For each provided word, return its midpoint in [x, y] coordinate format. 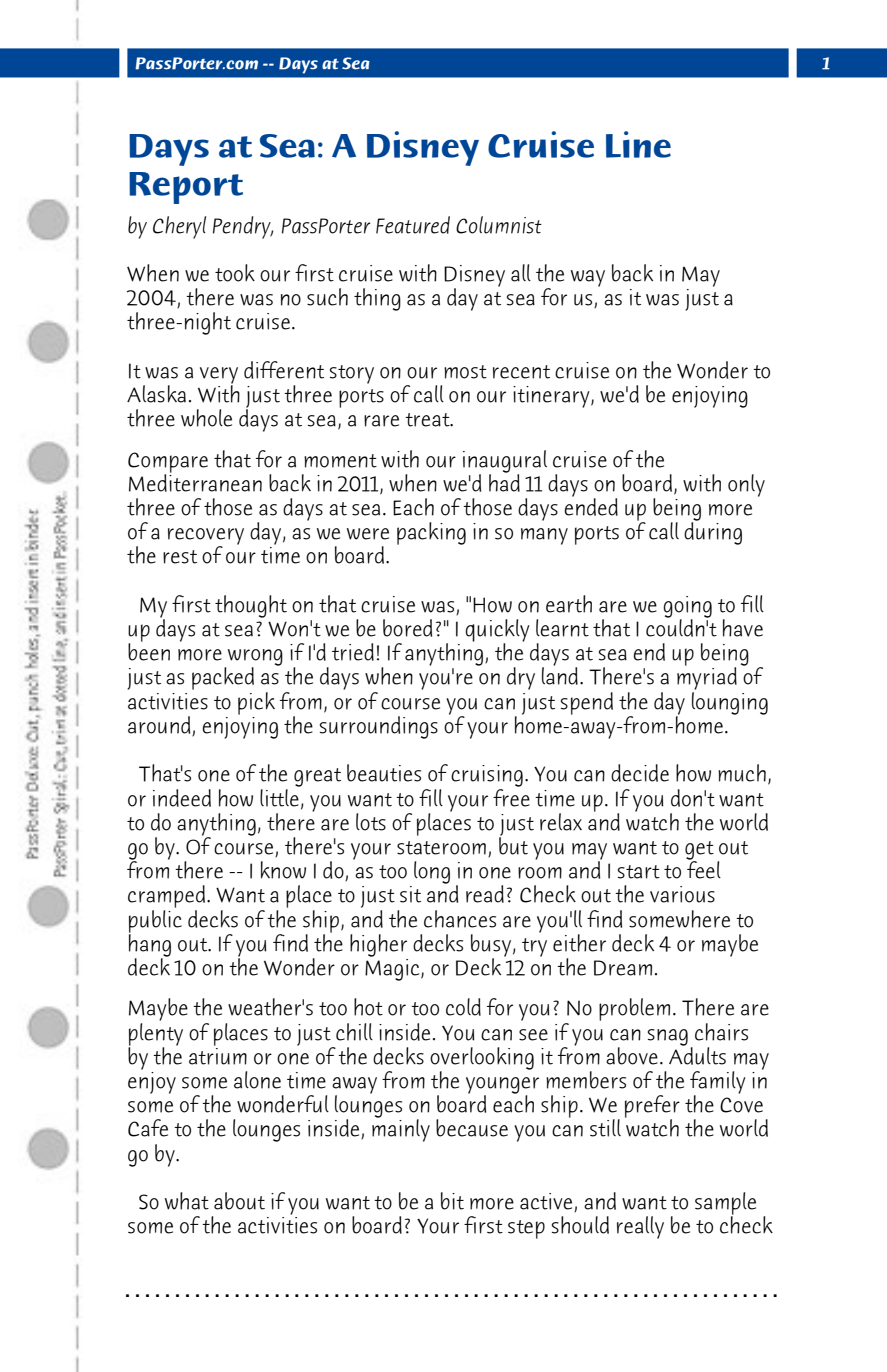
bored [407, 628]
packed [223, 678]
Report [186, 188]
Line [638, 144]
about [239, 1201]
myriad [707, 679]
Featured [413, 225]
